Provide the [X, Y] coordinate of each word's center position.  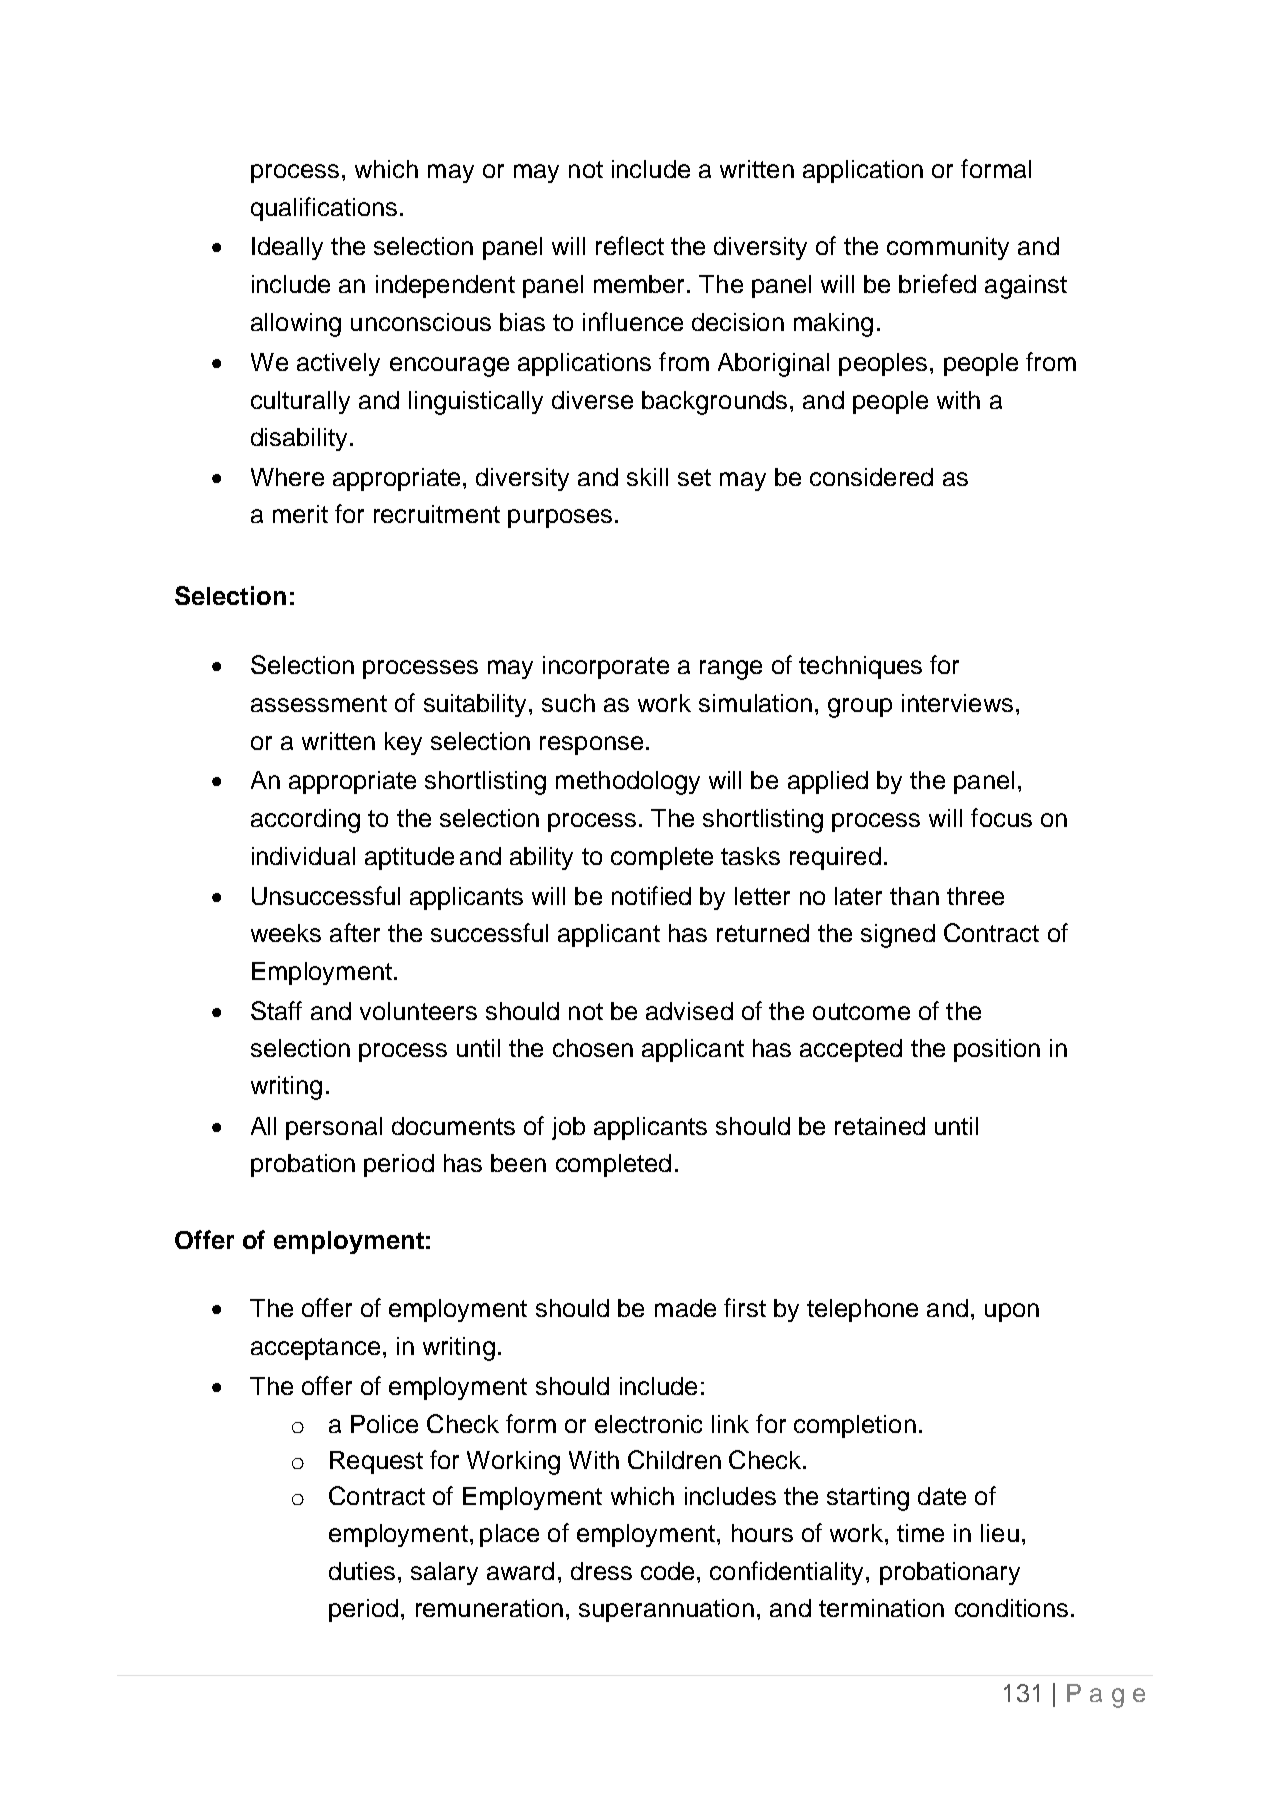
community [948, 248]
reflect [630, 245]
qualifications [324, 209]
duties [362, 1571]
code [667, 1571]
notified [651, 895]
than [914, 896]
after [355, 932]
